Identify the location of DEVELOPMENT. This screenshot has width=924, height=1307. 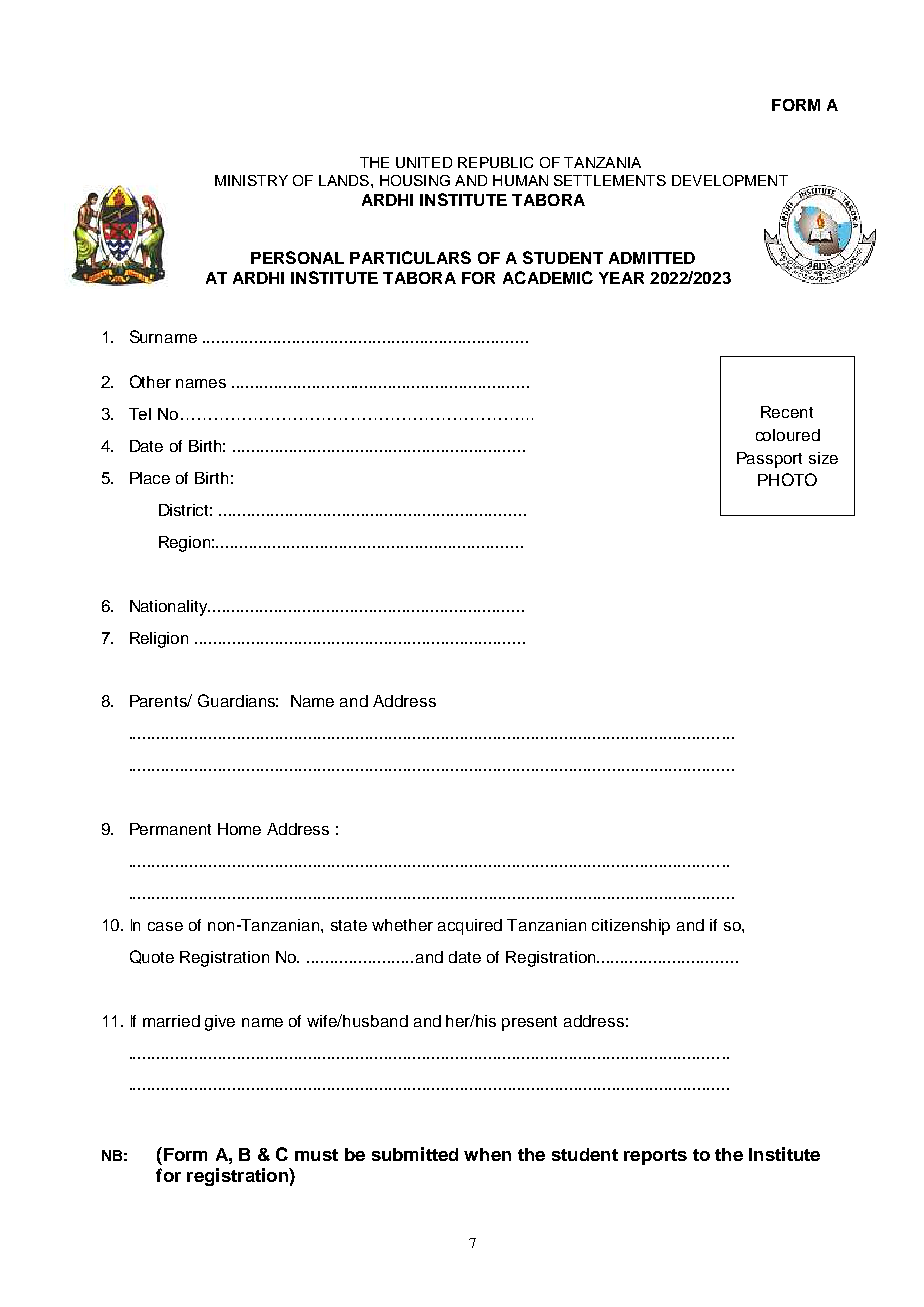
(730, 180).
